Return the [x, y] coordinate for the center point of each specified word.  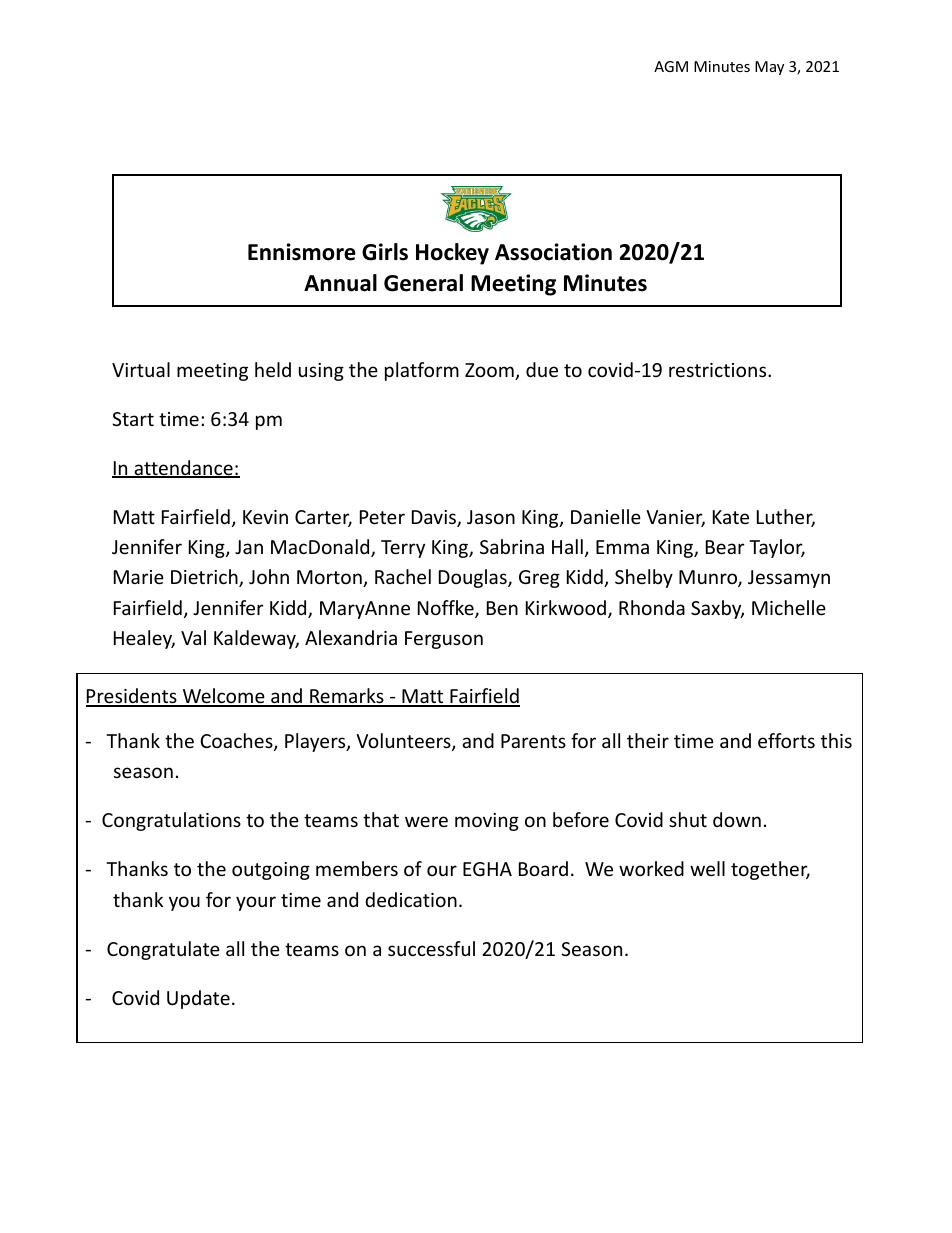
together [770, 870]
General [423, 283]
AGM [671, 66]
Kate [731, 517]
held [273, 369]
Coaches [237, 742]
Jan [249, 547]
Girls [385, 252]
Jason [491, 517]
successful [431, 948]
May [769, 68]
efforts [786, 740]
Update [198, 999]
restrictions [719, 370]
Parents [533, 741]
